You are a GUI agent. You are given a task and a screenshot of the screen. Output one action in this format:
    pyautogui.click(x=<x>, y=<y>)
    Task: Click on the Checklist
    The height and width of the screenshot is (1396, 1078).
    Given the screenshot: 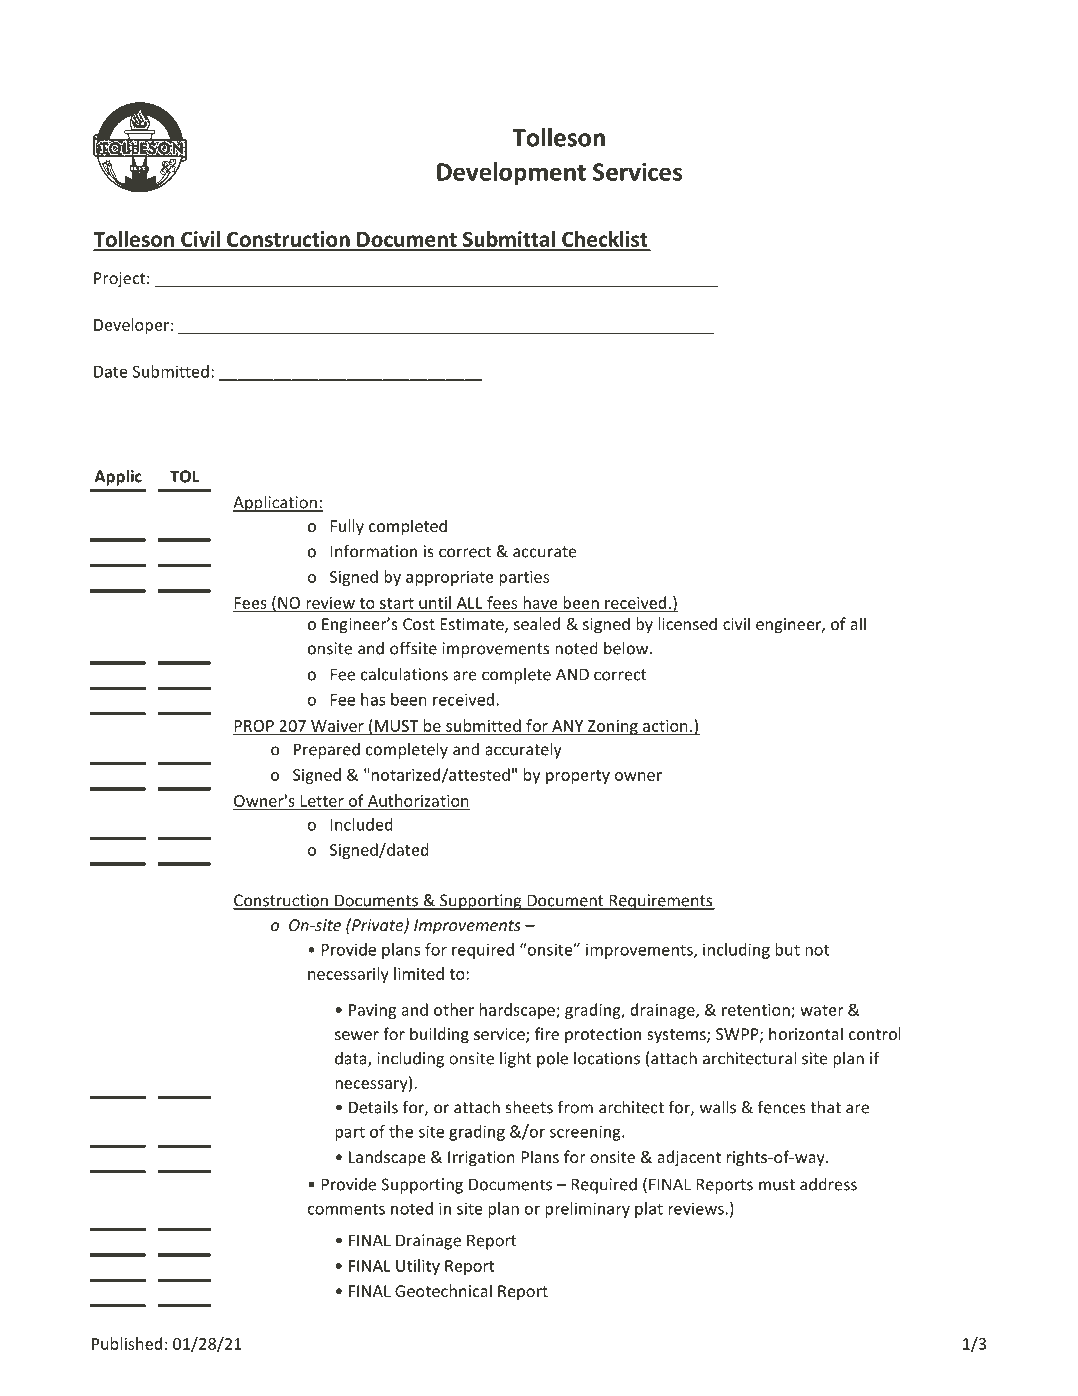 What is the action you would take?
    pyautogui.click(x=605, y=240)
